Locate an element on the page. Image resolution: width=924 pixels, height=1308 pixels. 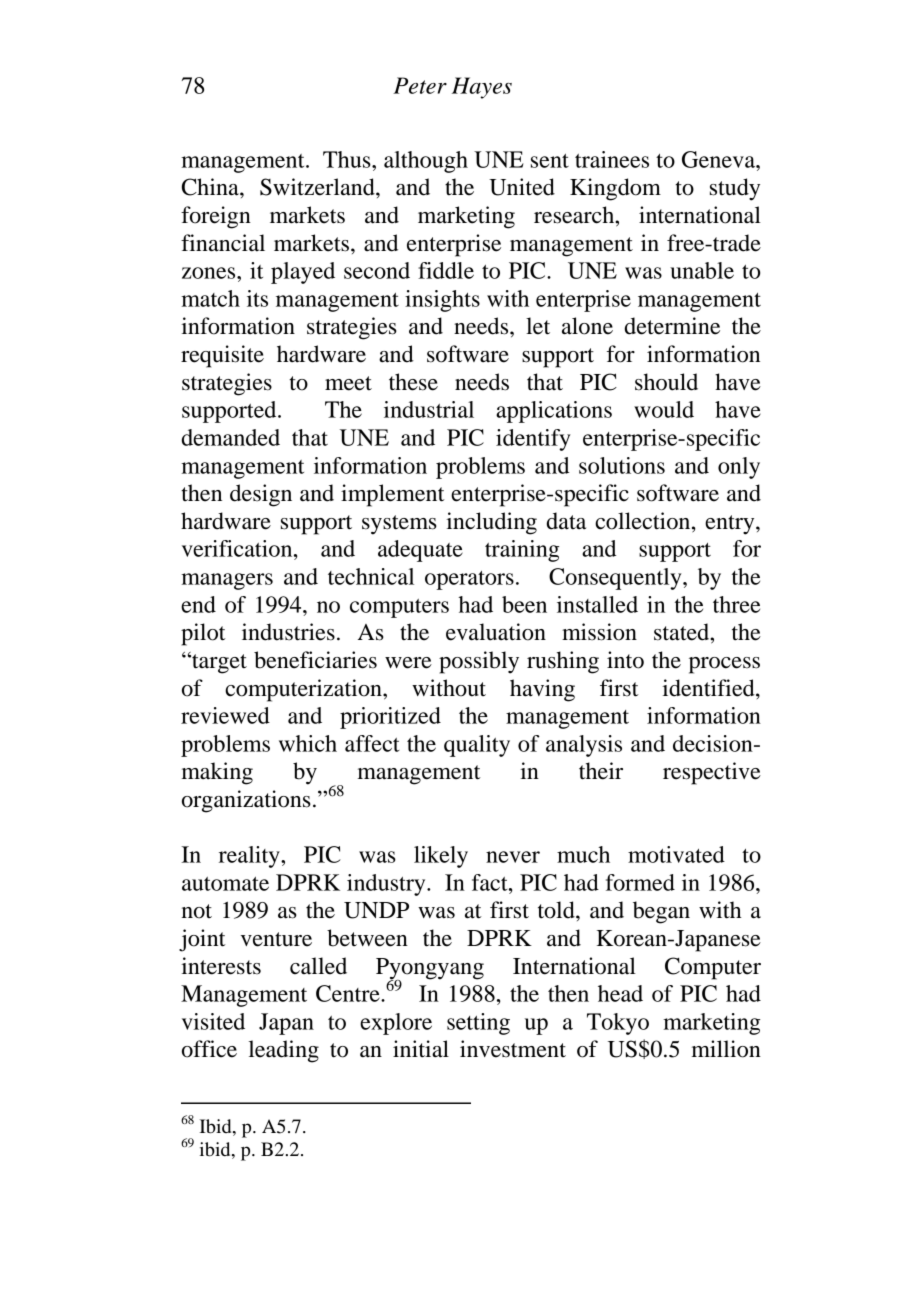
Hayes is located at coordinates (482, 88).
